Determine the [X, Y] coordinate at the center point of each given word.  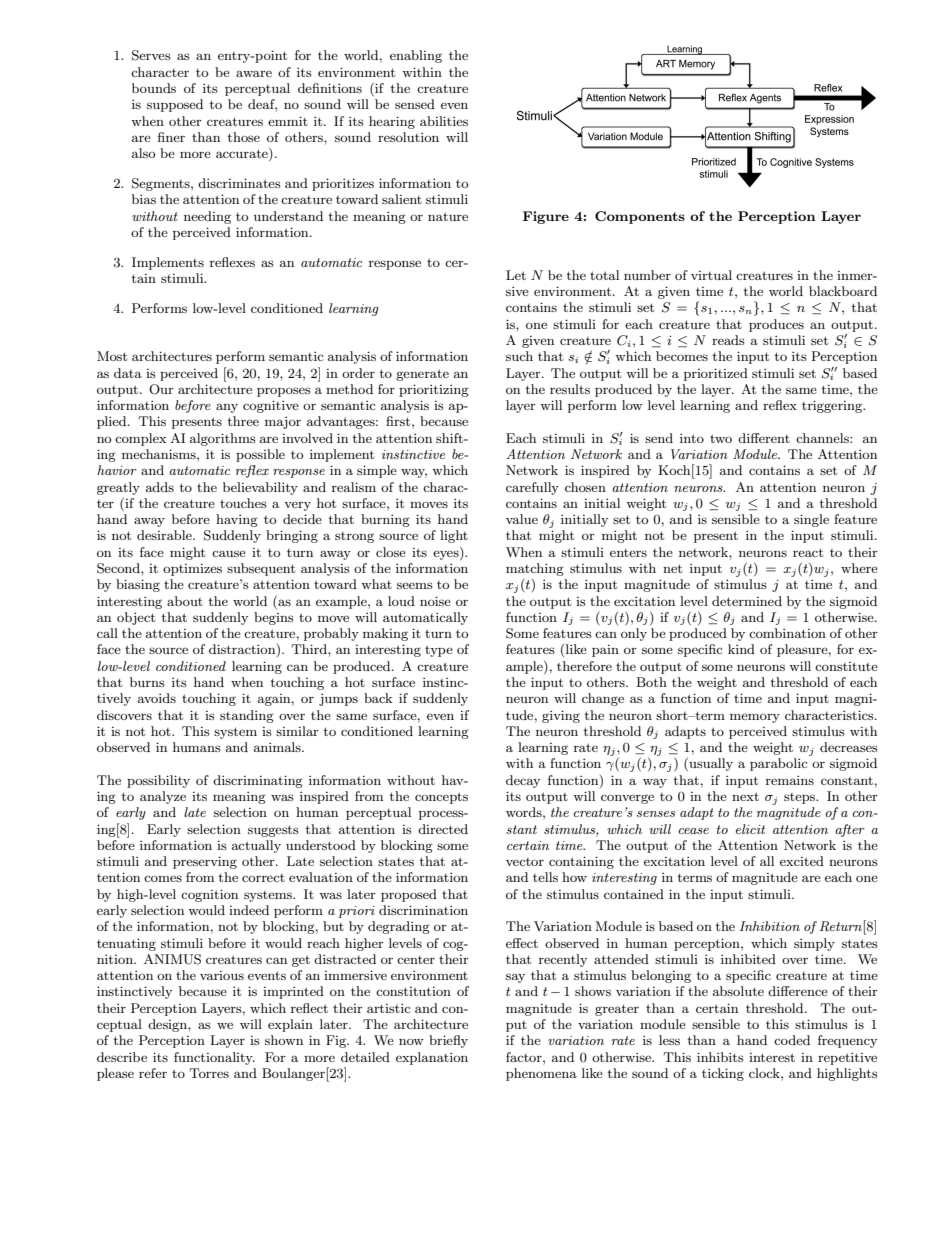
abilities [444, 121]
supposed [175, 105]
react [808, 552]
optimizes [192, 570]
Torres [209, 1073]
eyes [447, 555]
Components [640, 217]
